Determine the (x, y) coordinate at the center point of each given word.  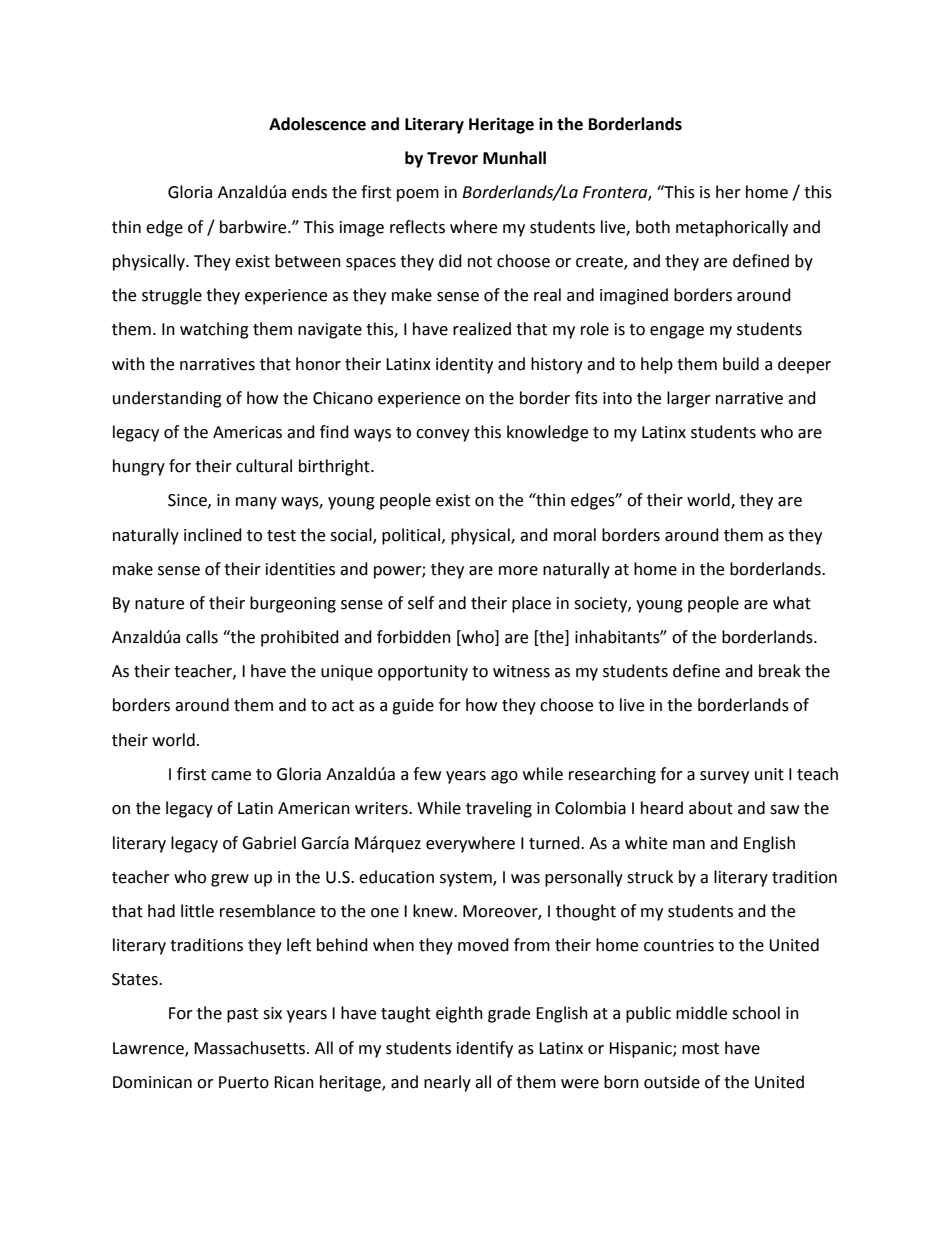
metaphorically (732, 228)
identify (485, 1049)
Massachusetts (251, 1048)
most (700, 1049)
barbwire (254, 227)
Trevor (452, 158)
